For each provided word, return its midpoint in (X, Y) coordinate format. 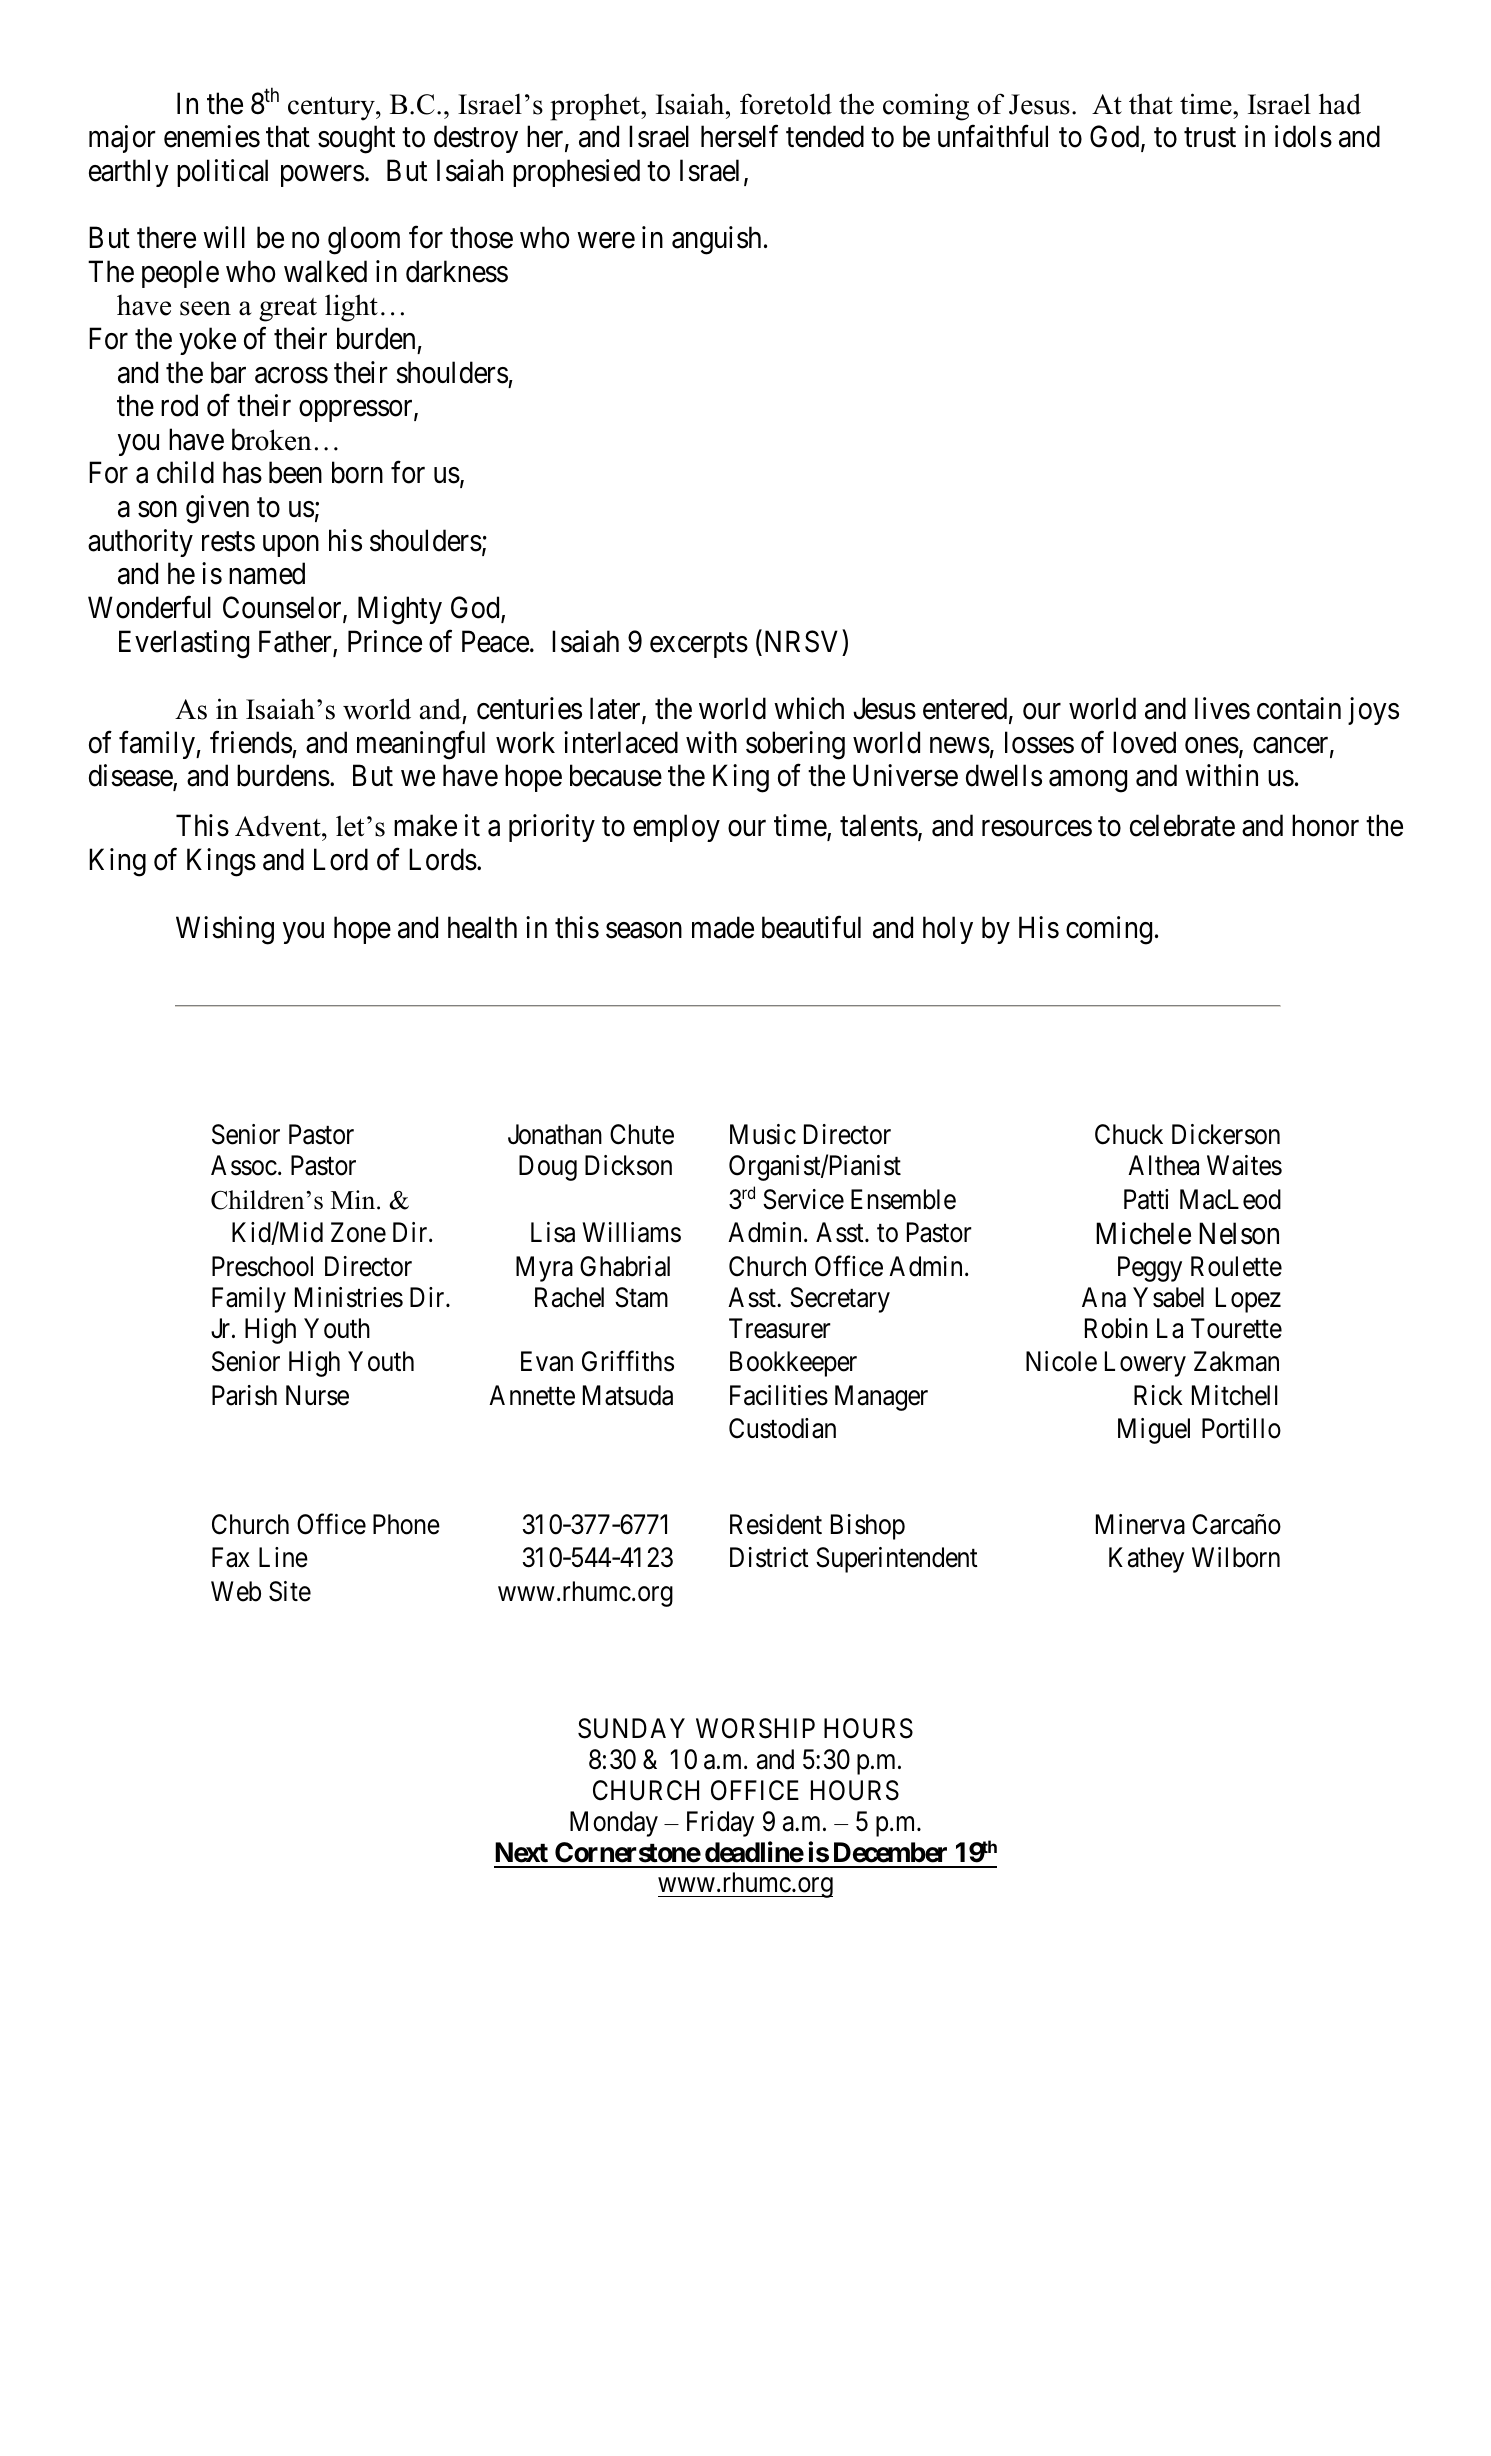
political (222, 173)
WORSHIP (755, 1728)
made (723, 927)
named (267, 573)
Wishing (225, 930)
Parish (244, 1395)
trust (1210, 138)
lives (1222, 708)
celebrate (1182, 825)
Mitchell (1234, 1395)
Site (290, 1591)
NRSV (799, 641)
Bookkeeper (793, 1364)
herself (739, 136)
